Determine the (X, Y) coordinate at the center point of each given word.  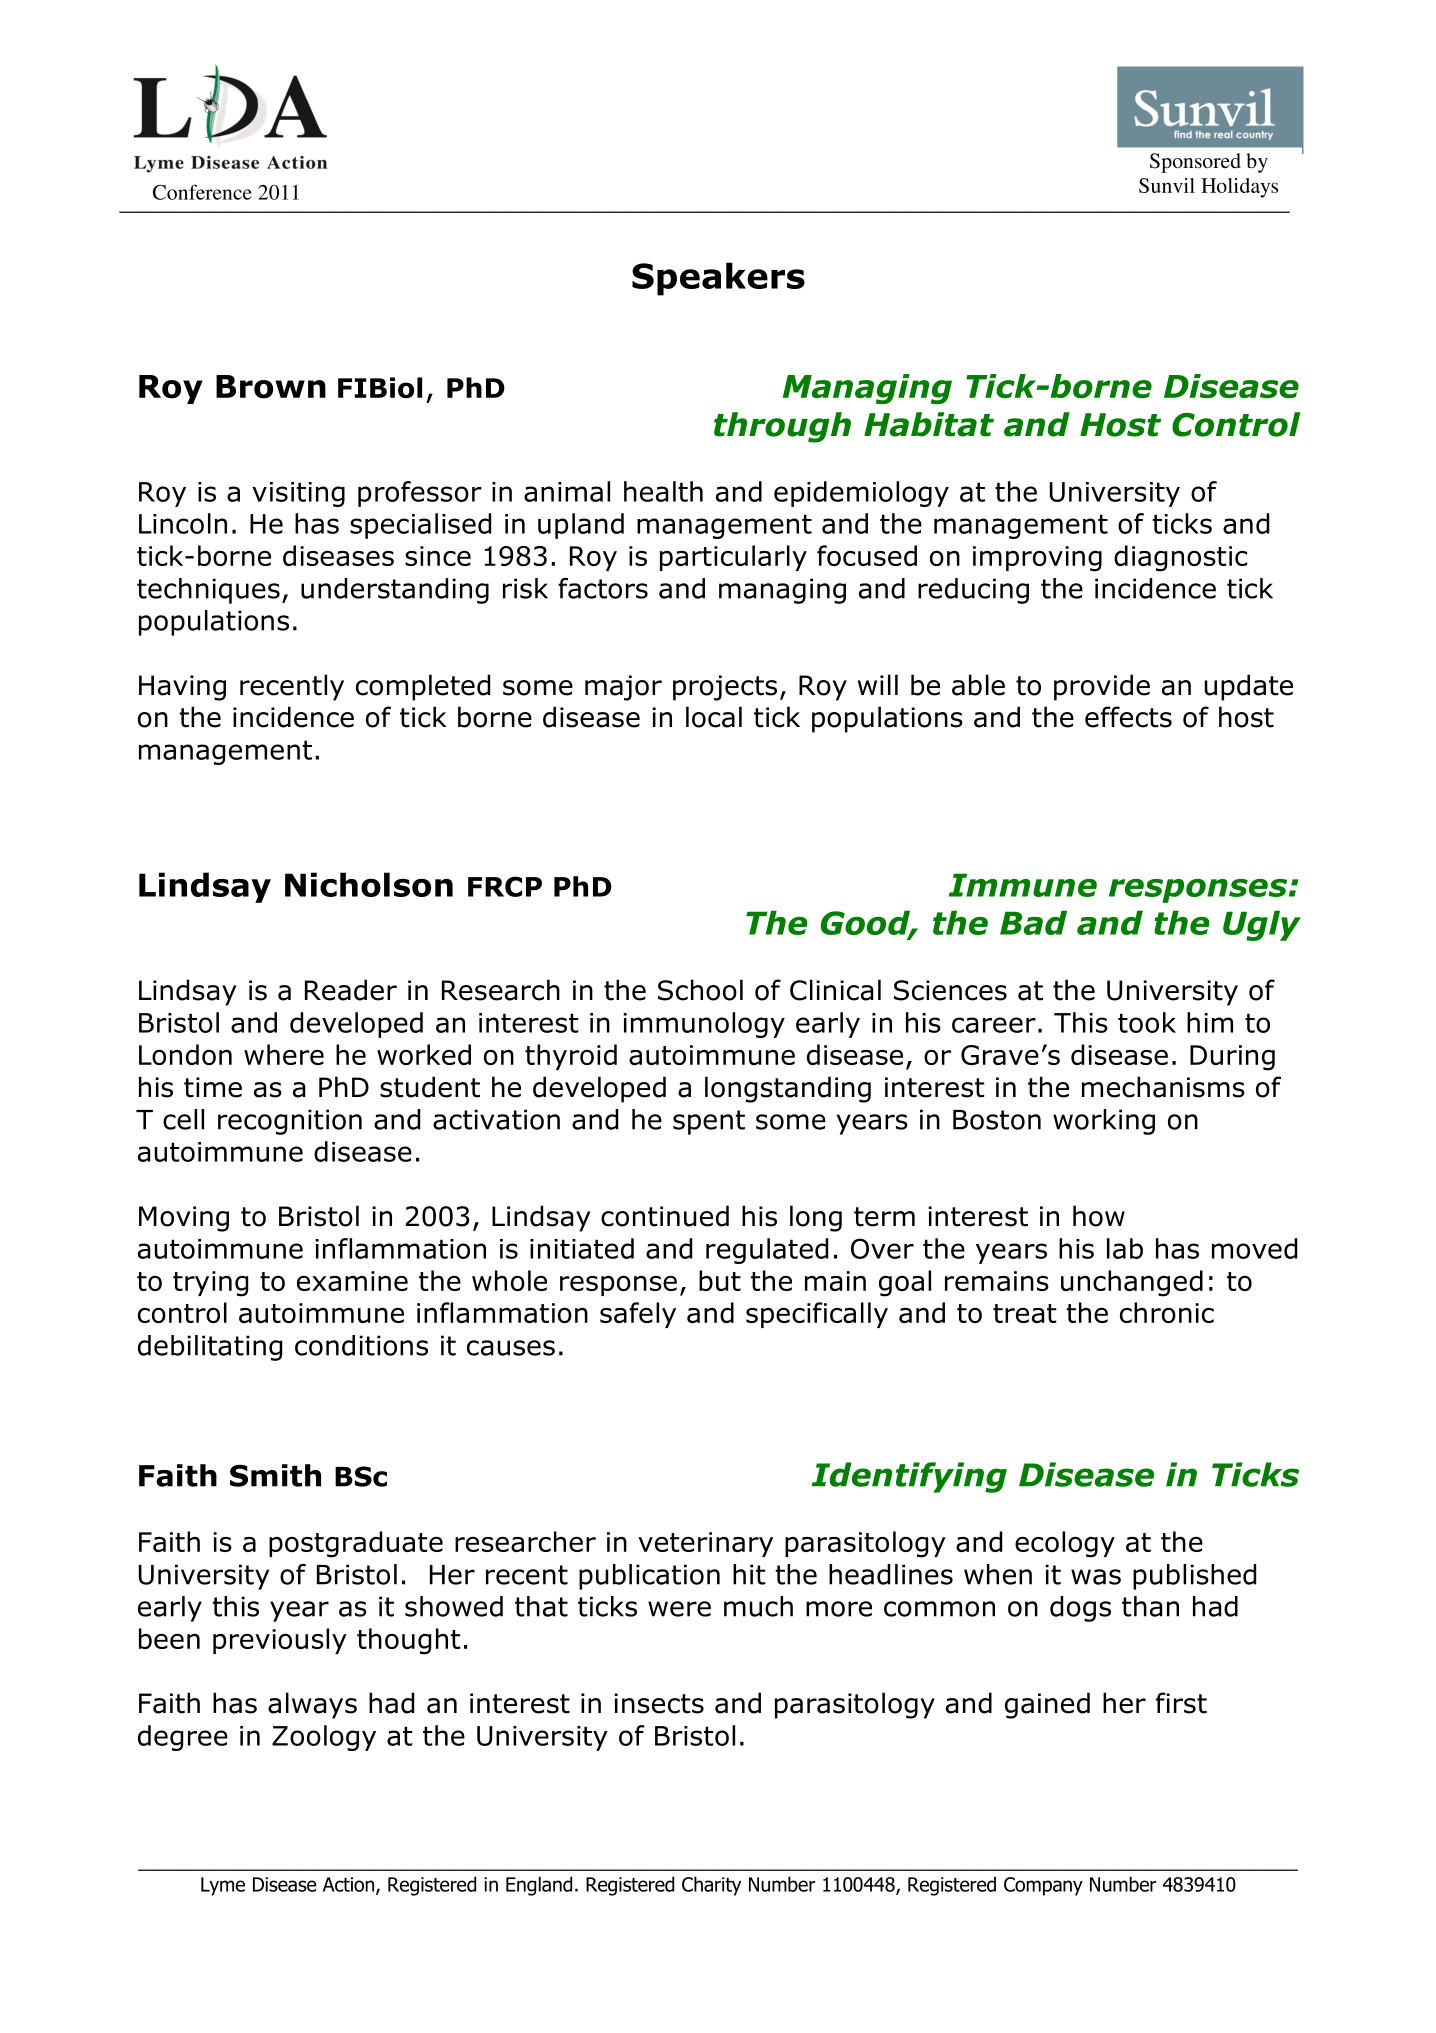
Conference (202, 192)
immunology (704, 1025)
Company (1043, 1886)
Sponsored (1195, 163)
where (284, 1054)
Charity (711, 1886)
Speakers (718, 279)
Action (350, 1885)
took (1147, 1022)
